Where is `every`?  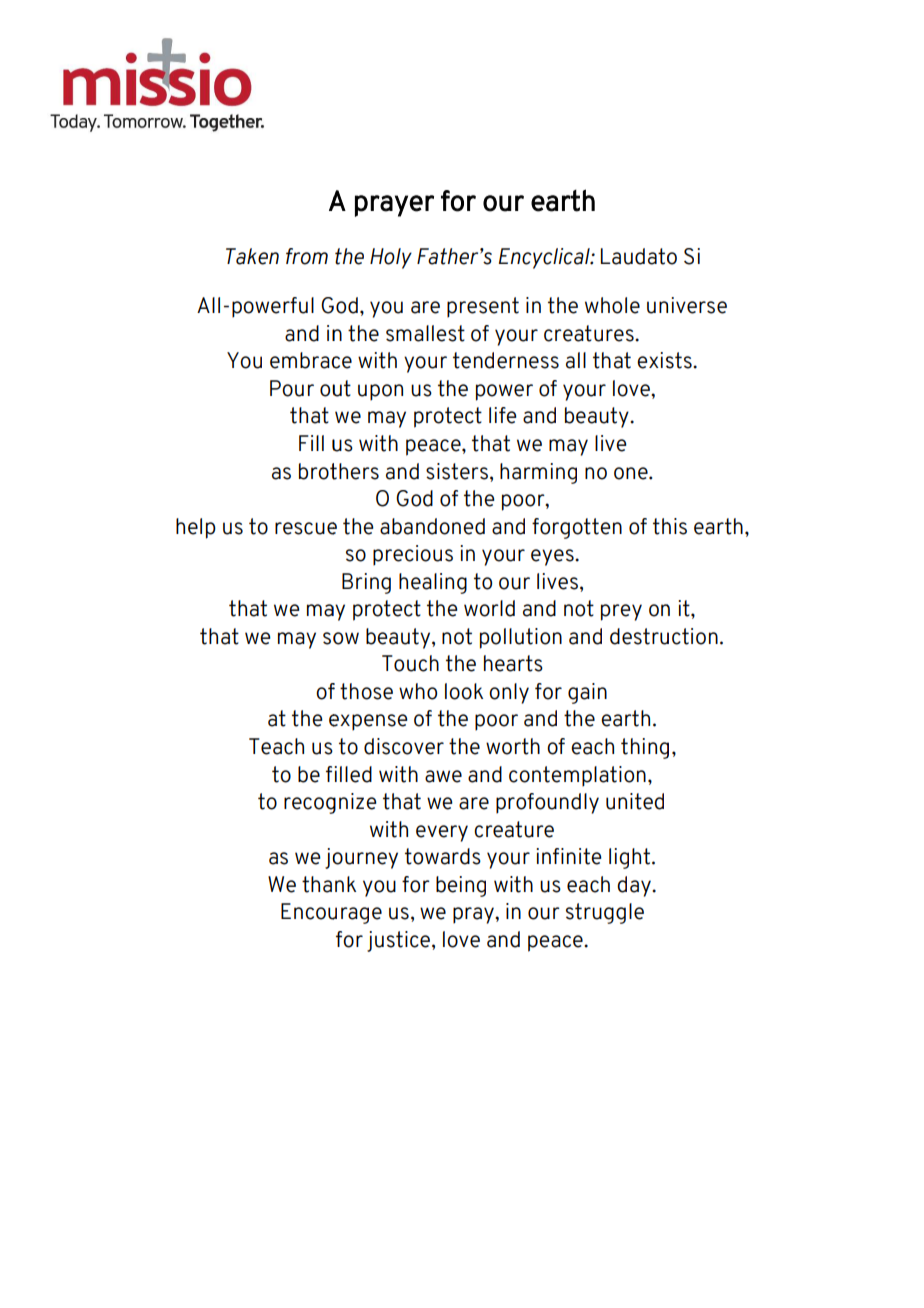
every is located at coordinates (442, 833).
